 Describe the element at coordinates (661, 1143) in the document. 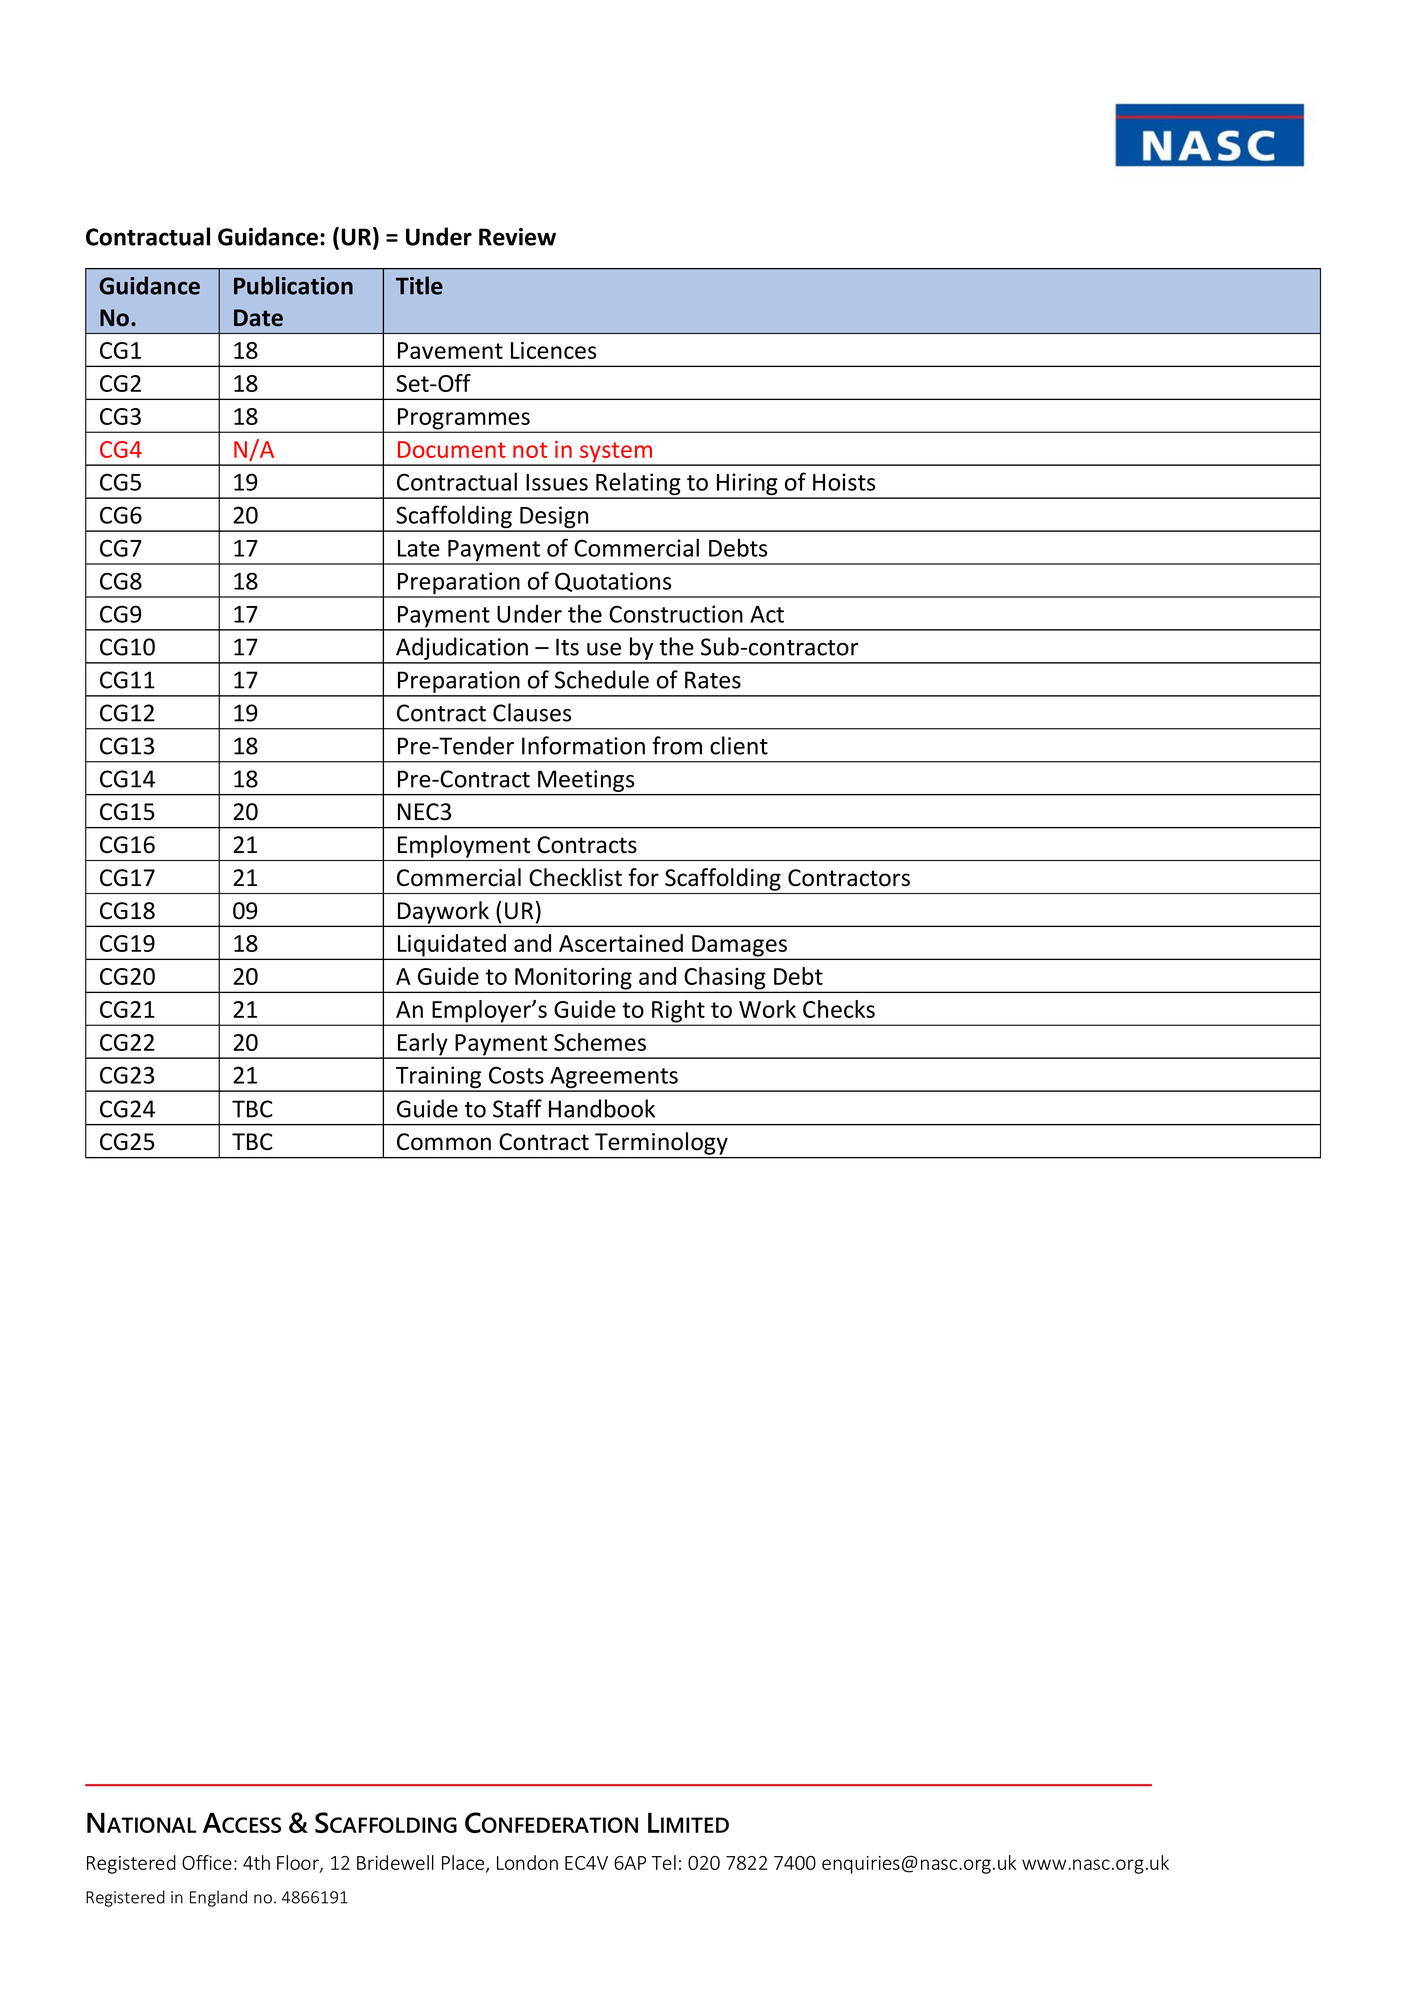

I see `Terminology` at that location.
